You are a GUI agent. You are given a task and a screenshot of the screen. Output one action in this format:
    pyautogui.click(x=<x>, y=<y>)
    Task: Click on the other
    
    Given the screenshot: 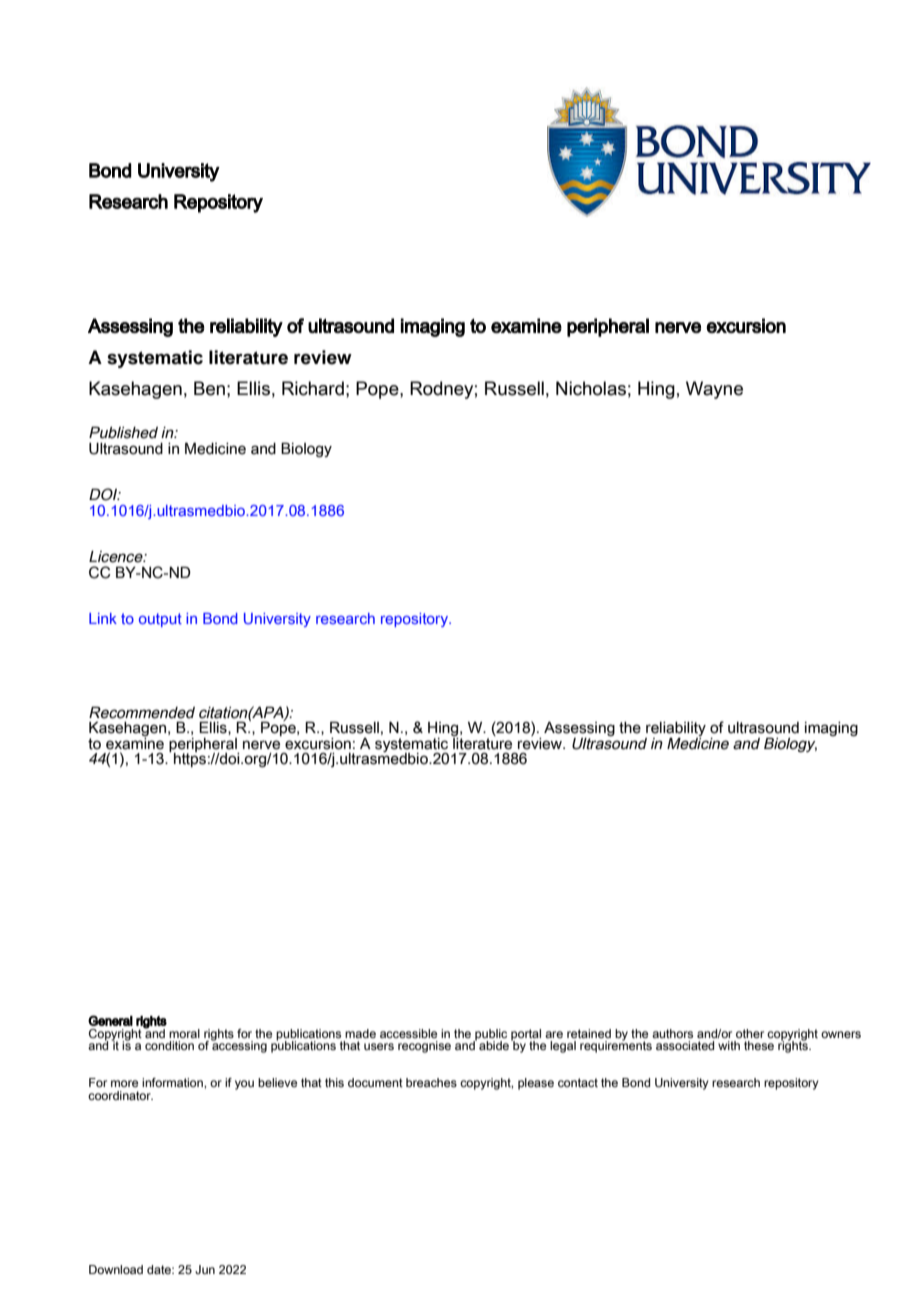 What is the action you would take?
    pyautogui.click(x=750, y=1033)
